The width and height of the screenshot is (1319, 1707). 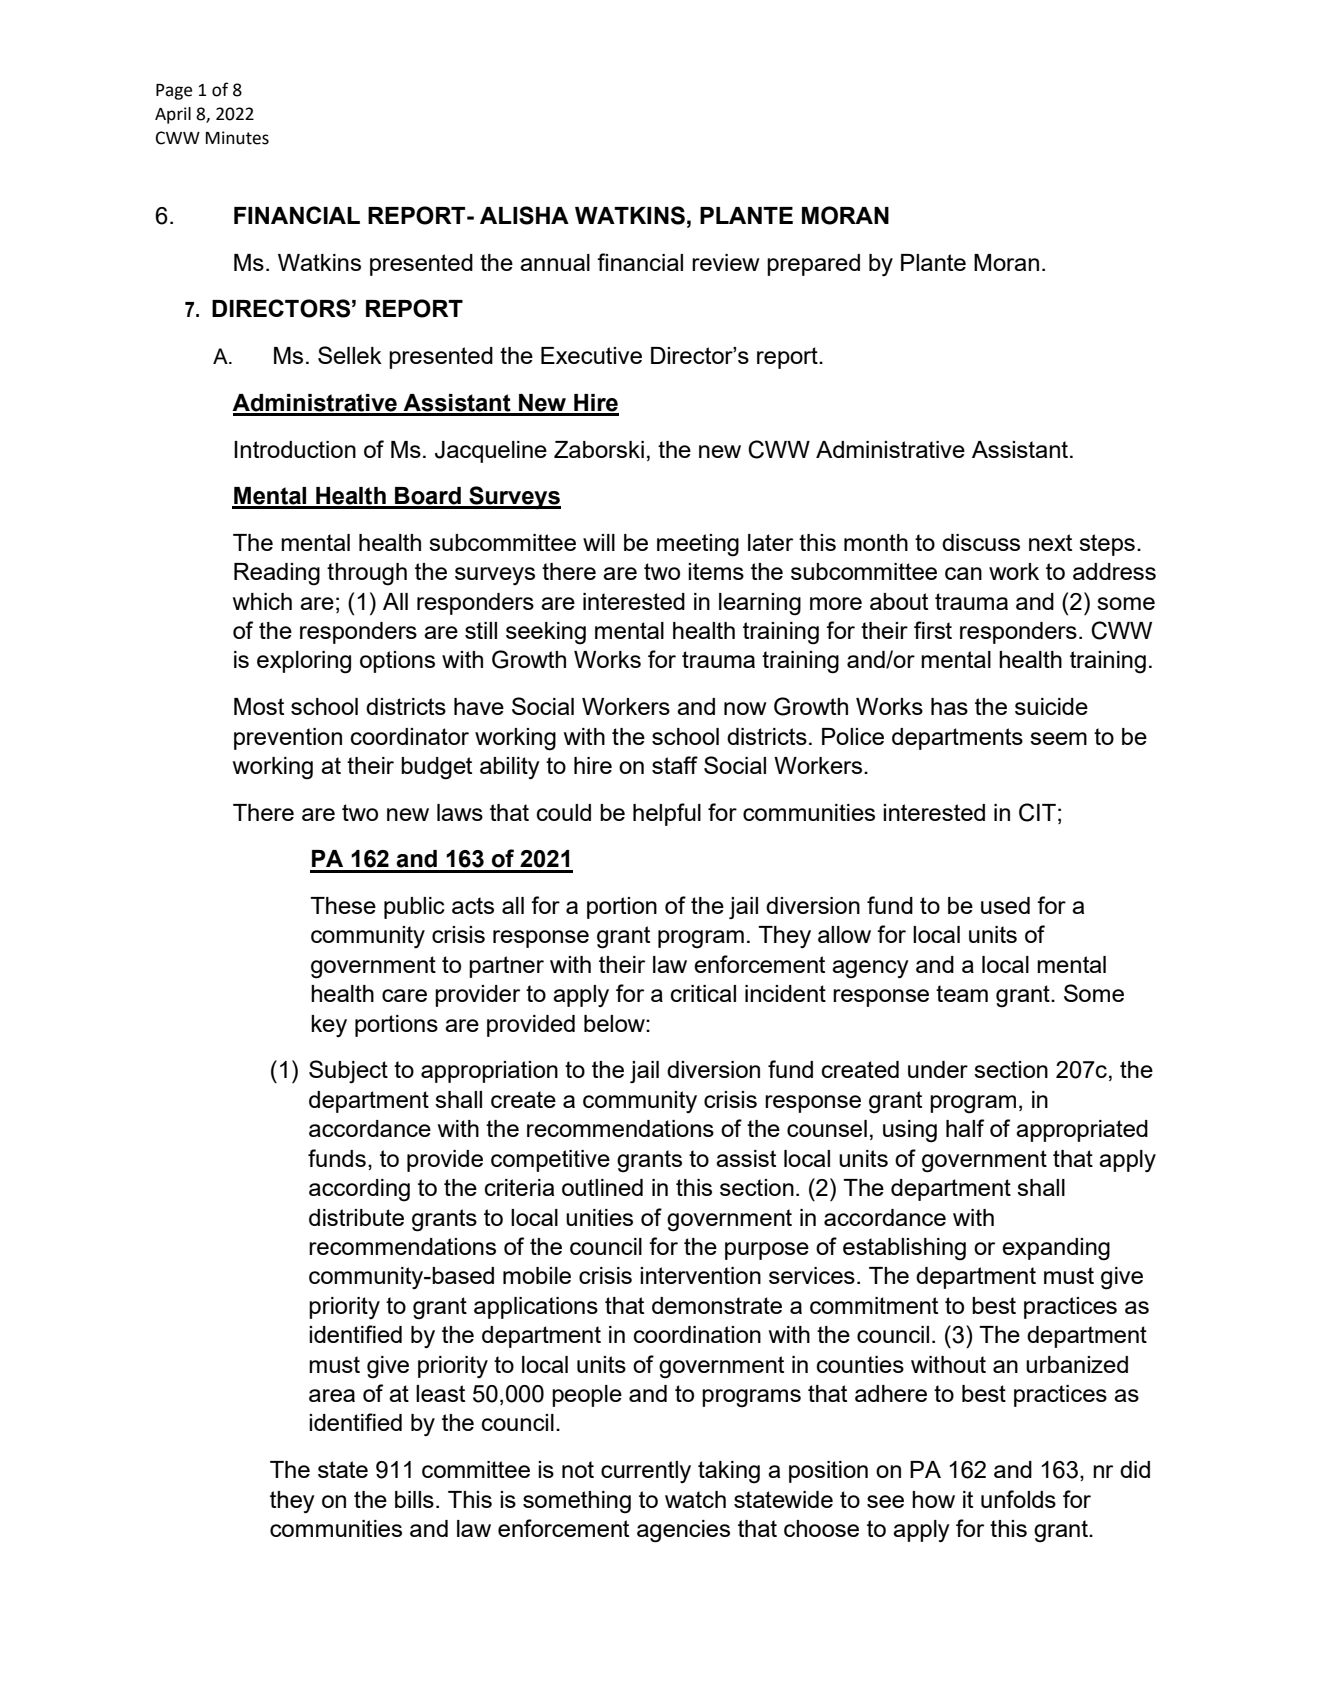 What do you see at coordinates (726, 262) in the screenshot?
I see `review` at bounding box center [726, 262].
